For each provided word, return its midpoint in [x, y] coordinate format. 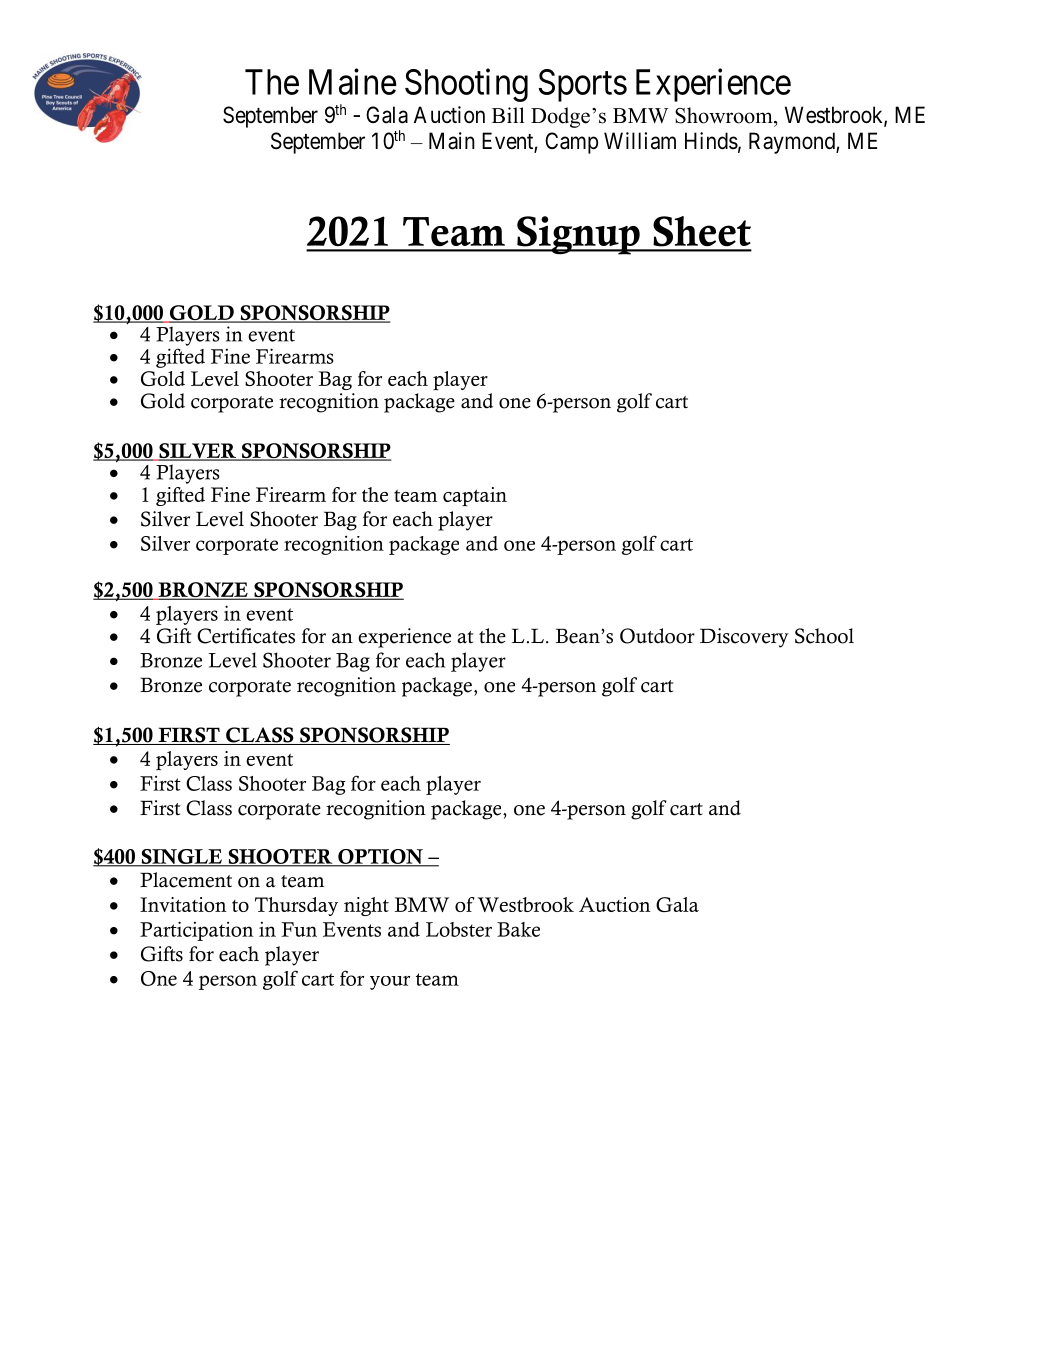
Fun [299, 929]
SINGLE [181, 857]
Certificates [246, 636]
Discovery [744, 638]
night [366, 906]
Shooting [466, 85]
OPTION [380, 857]
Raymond [793, 143]
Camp [571, 143]
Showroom [725, 115]
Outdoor [657, 636]
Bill [508, 115]
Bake [518, 929]
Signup [578, 235]
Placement [186, 880]
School [824, 636]
